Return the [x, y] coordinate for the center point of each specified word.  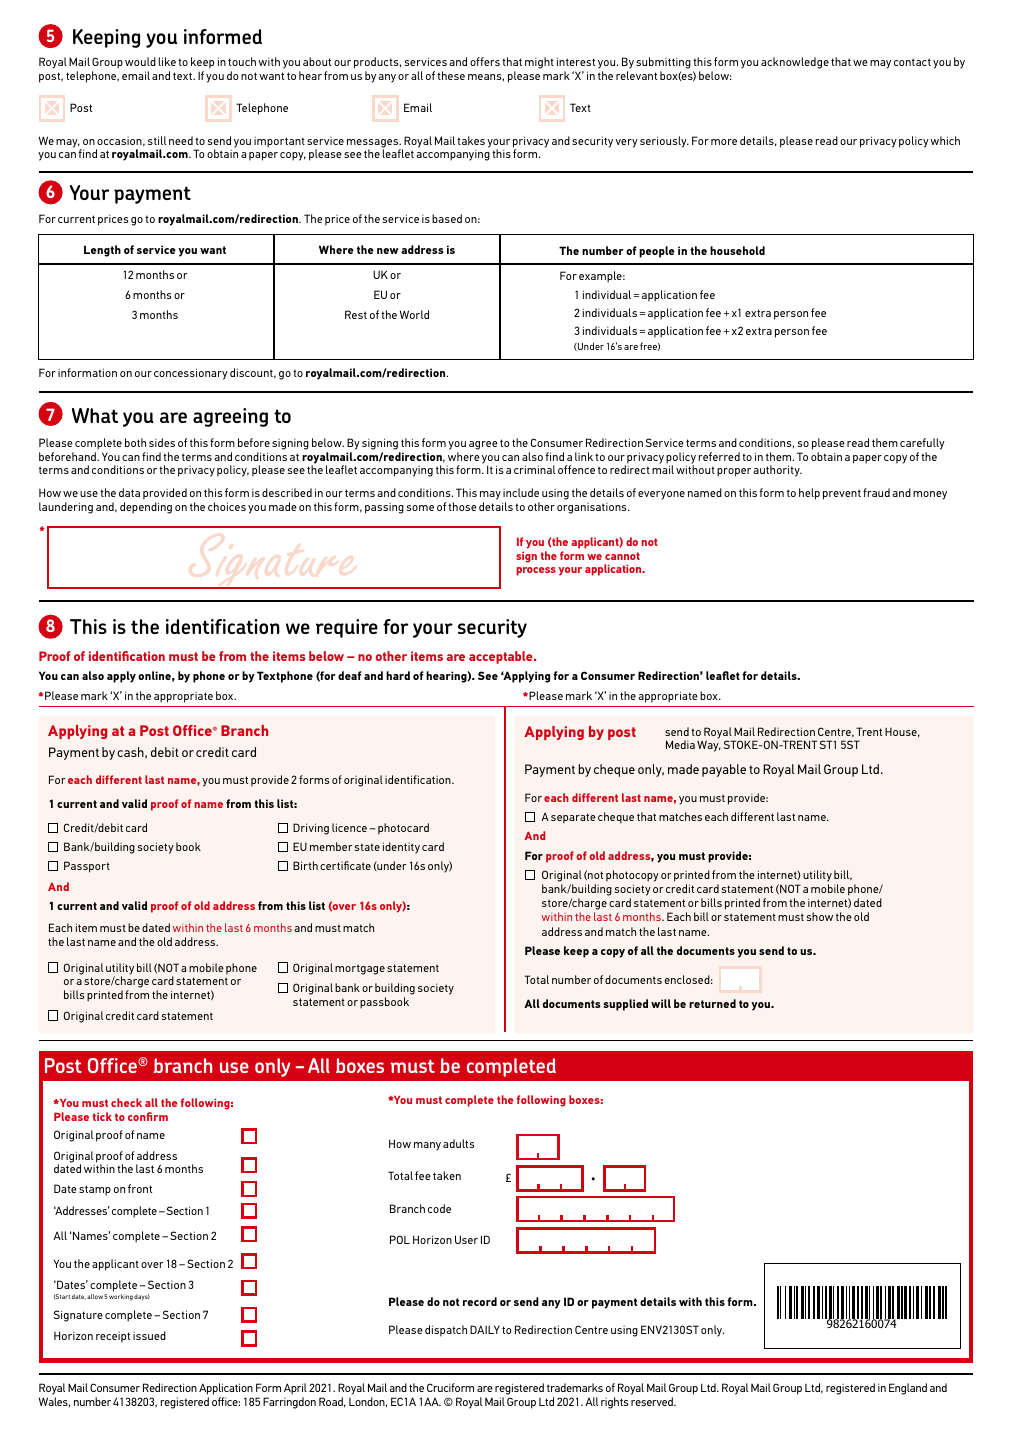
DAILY [485, 1329]
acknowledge [795, 63]
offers [485, 61]
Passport [87, 867]
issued [149, 1335]
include [521, 492]
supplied [626, 1005]
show [820, 916]
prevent [842, 494]
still [157, 140]
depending [146, 508]
